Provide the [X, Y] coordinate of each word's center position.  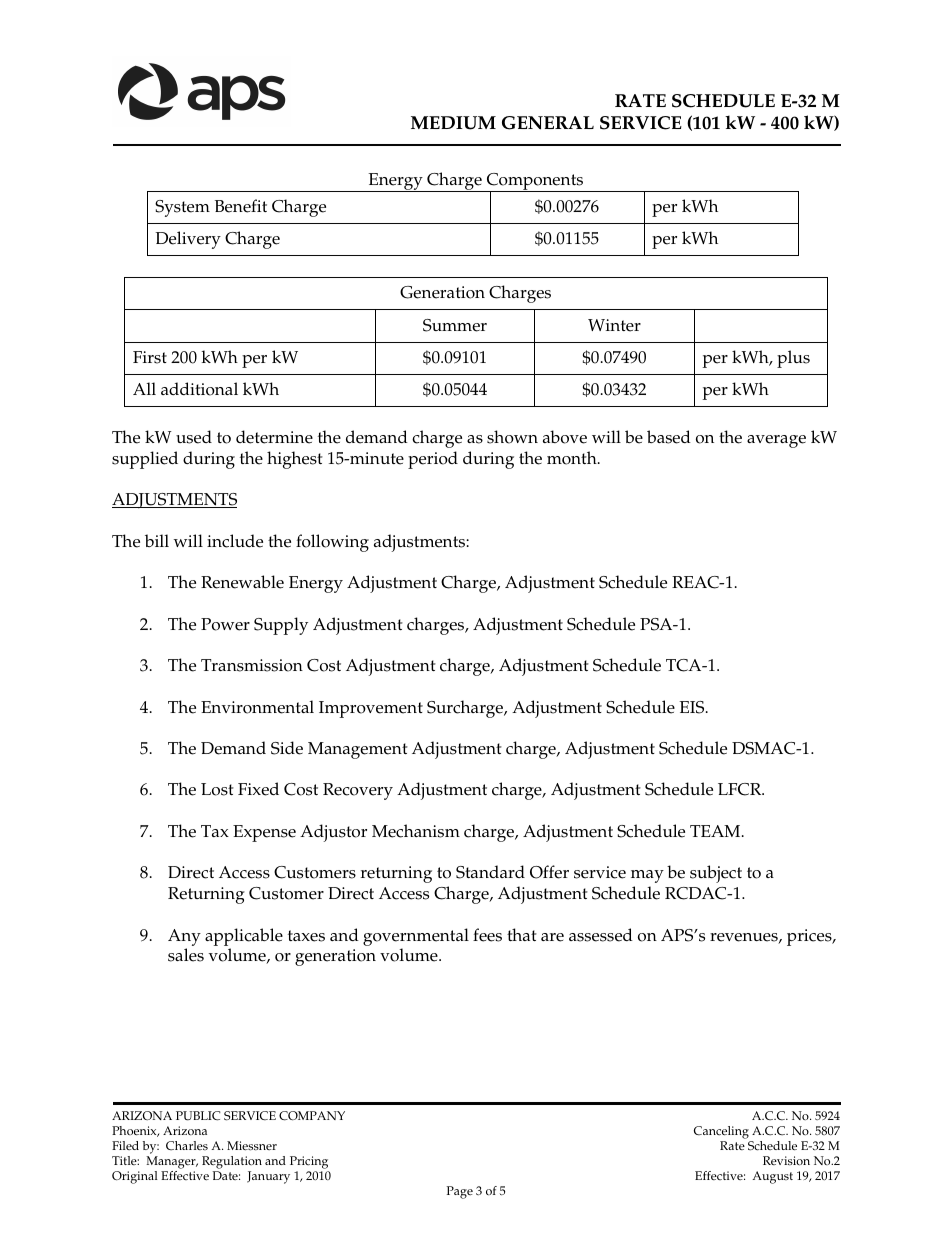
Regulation [232, 1164]
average [776, 441]
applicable [244, 937]
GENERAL [548, 123]
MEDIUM [453, 123]
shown [512, 437]
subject [716, 874]
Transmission [252, 665]
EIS [693, 707]
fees [487, 935]
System [182, 208]
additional [199, 389]
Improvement [371, 709]
